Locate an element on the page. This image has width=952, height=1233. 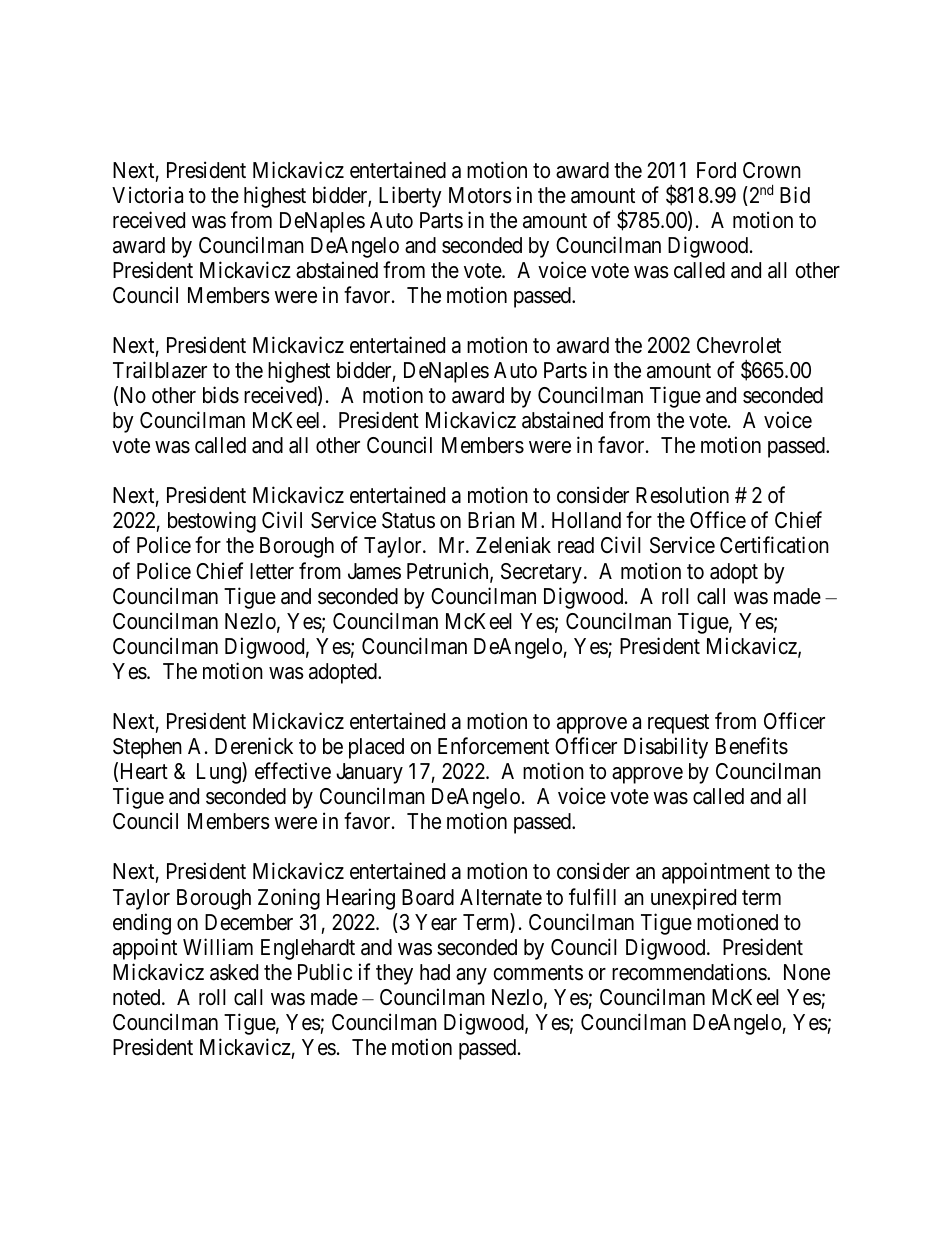
Victoria is located at coordinates (147, 195).
